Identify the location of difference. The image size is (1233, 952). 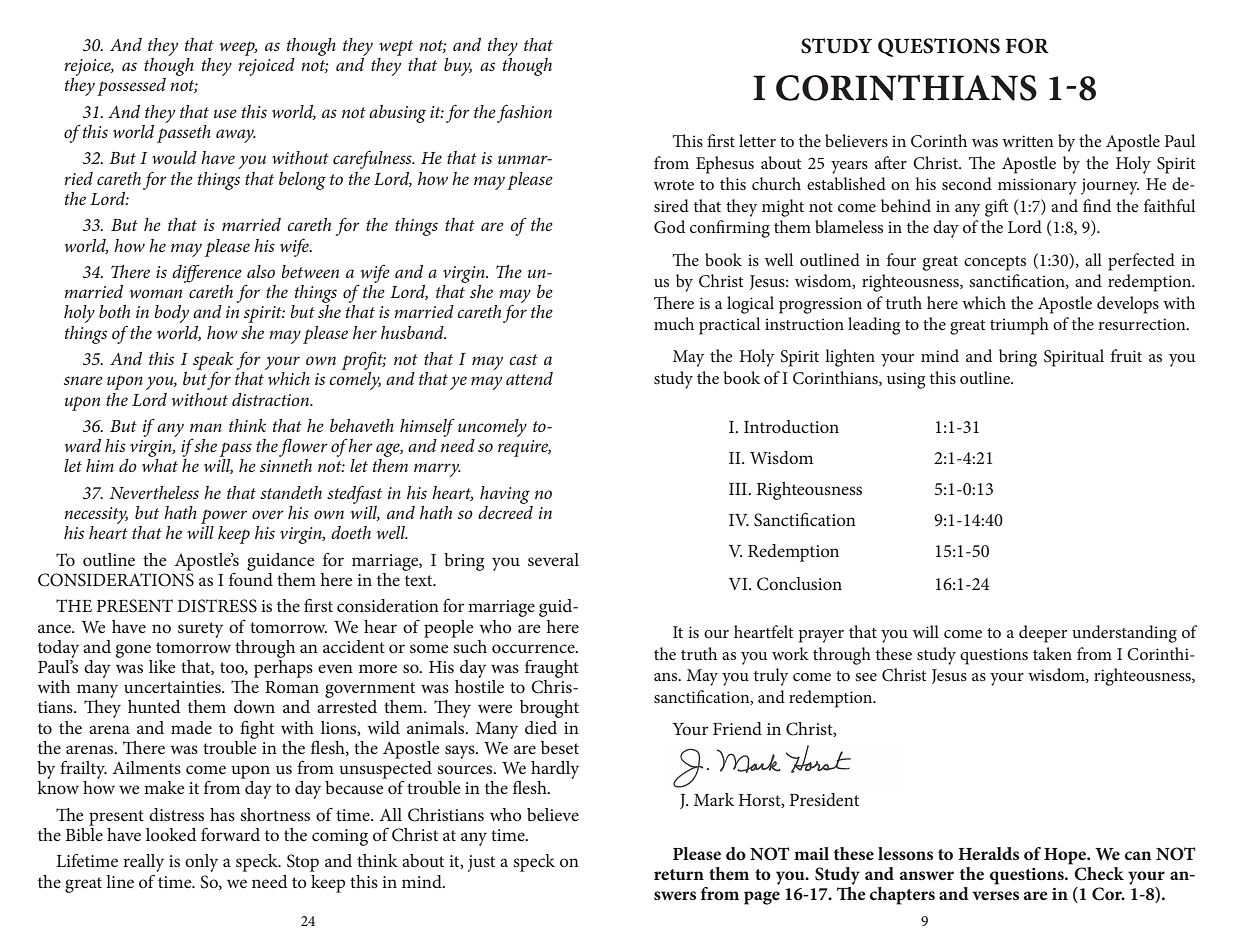
(207, 274).
